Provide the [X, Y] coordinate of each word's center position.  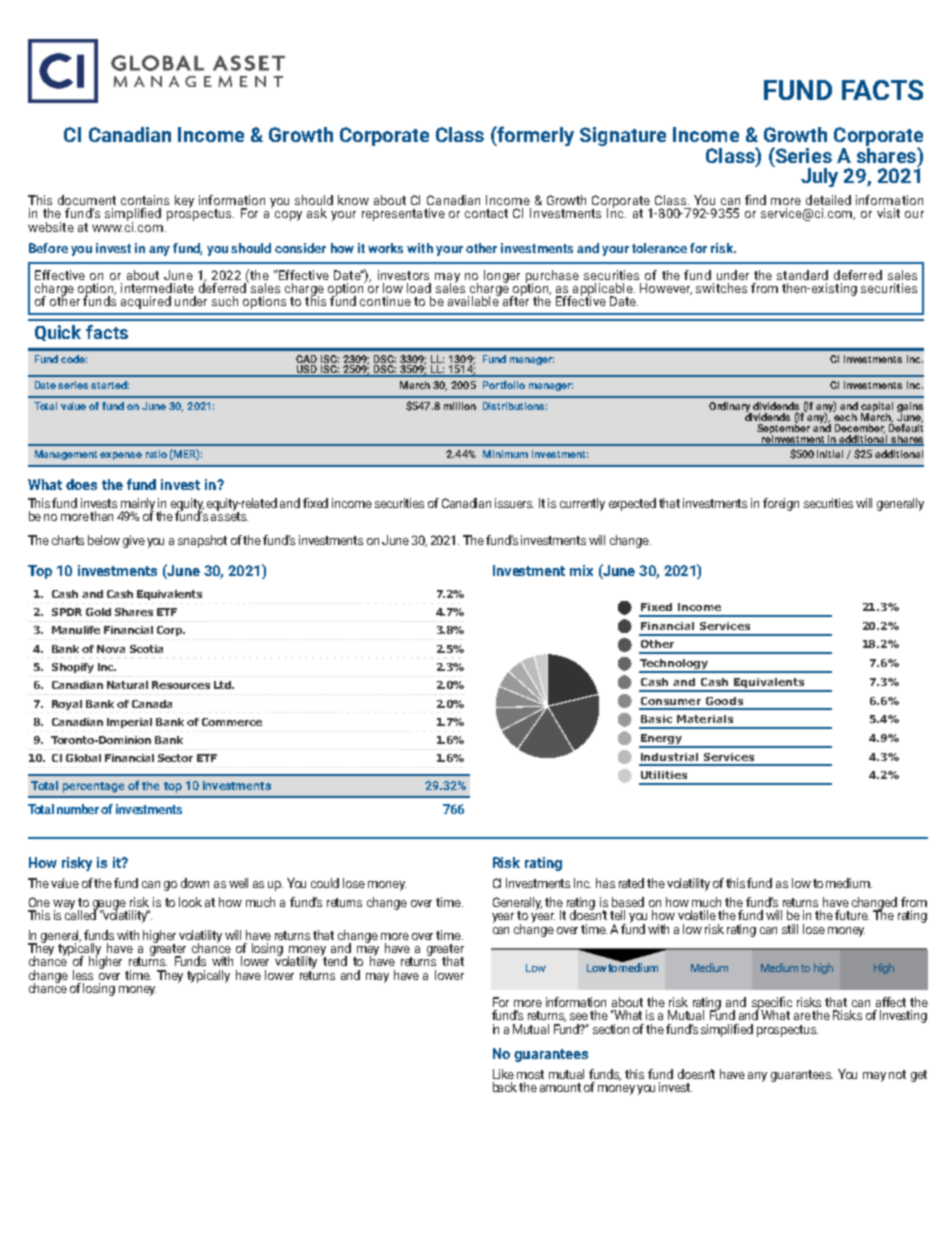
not [897, 1074]
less [83, 975]
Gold [98, 612]
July [819, 177]
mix [581, 570]
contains [145, 200]
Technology [675, 665]
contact [486, 213]
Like [503, 1074]
